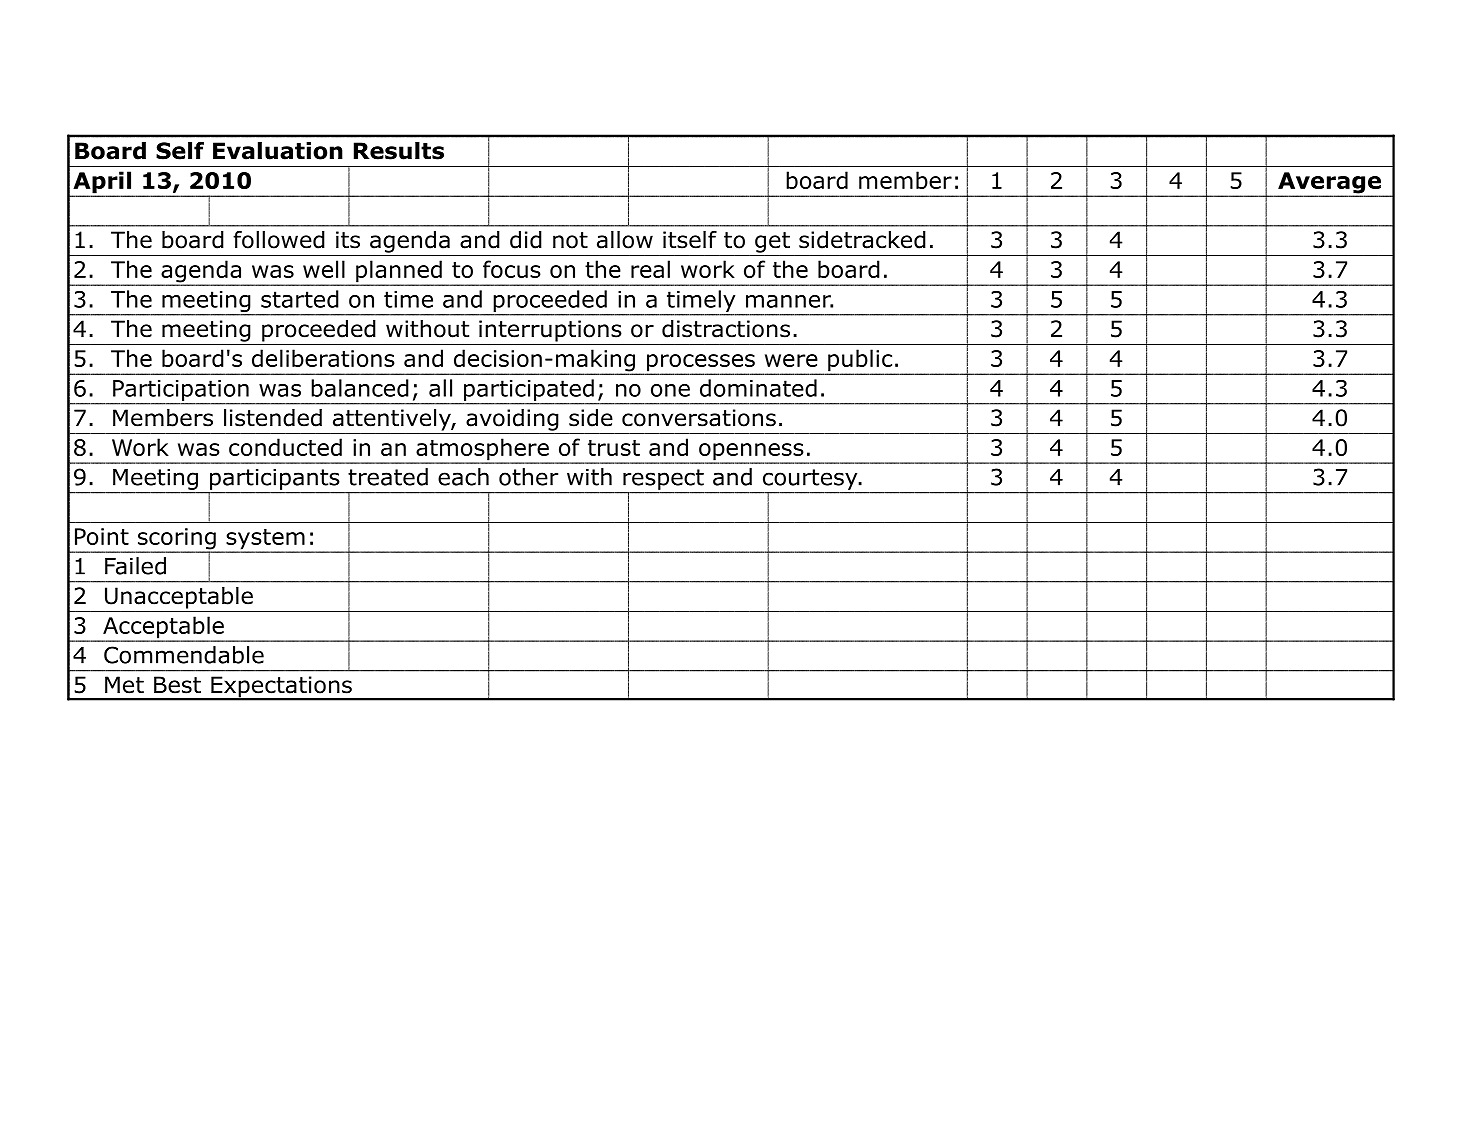  What do you see at coordinates (528, 477) in the image?
I see `other` at bounding box center [528, 477].
